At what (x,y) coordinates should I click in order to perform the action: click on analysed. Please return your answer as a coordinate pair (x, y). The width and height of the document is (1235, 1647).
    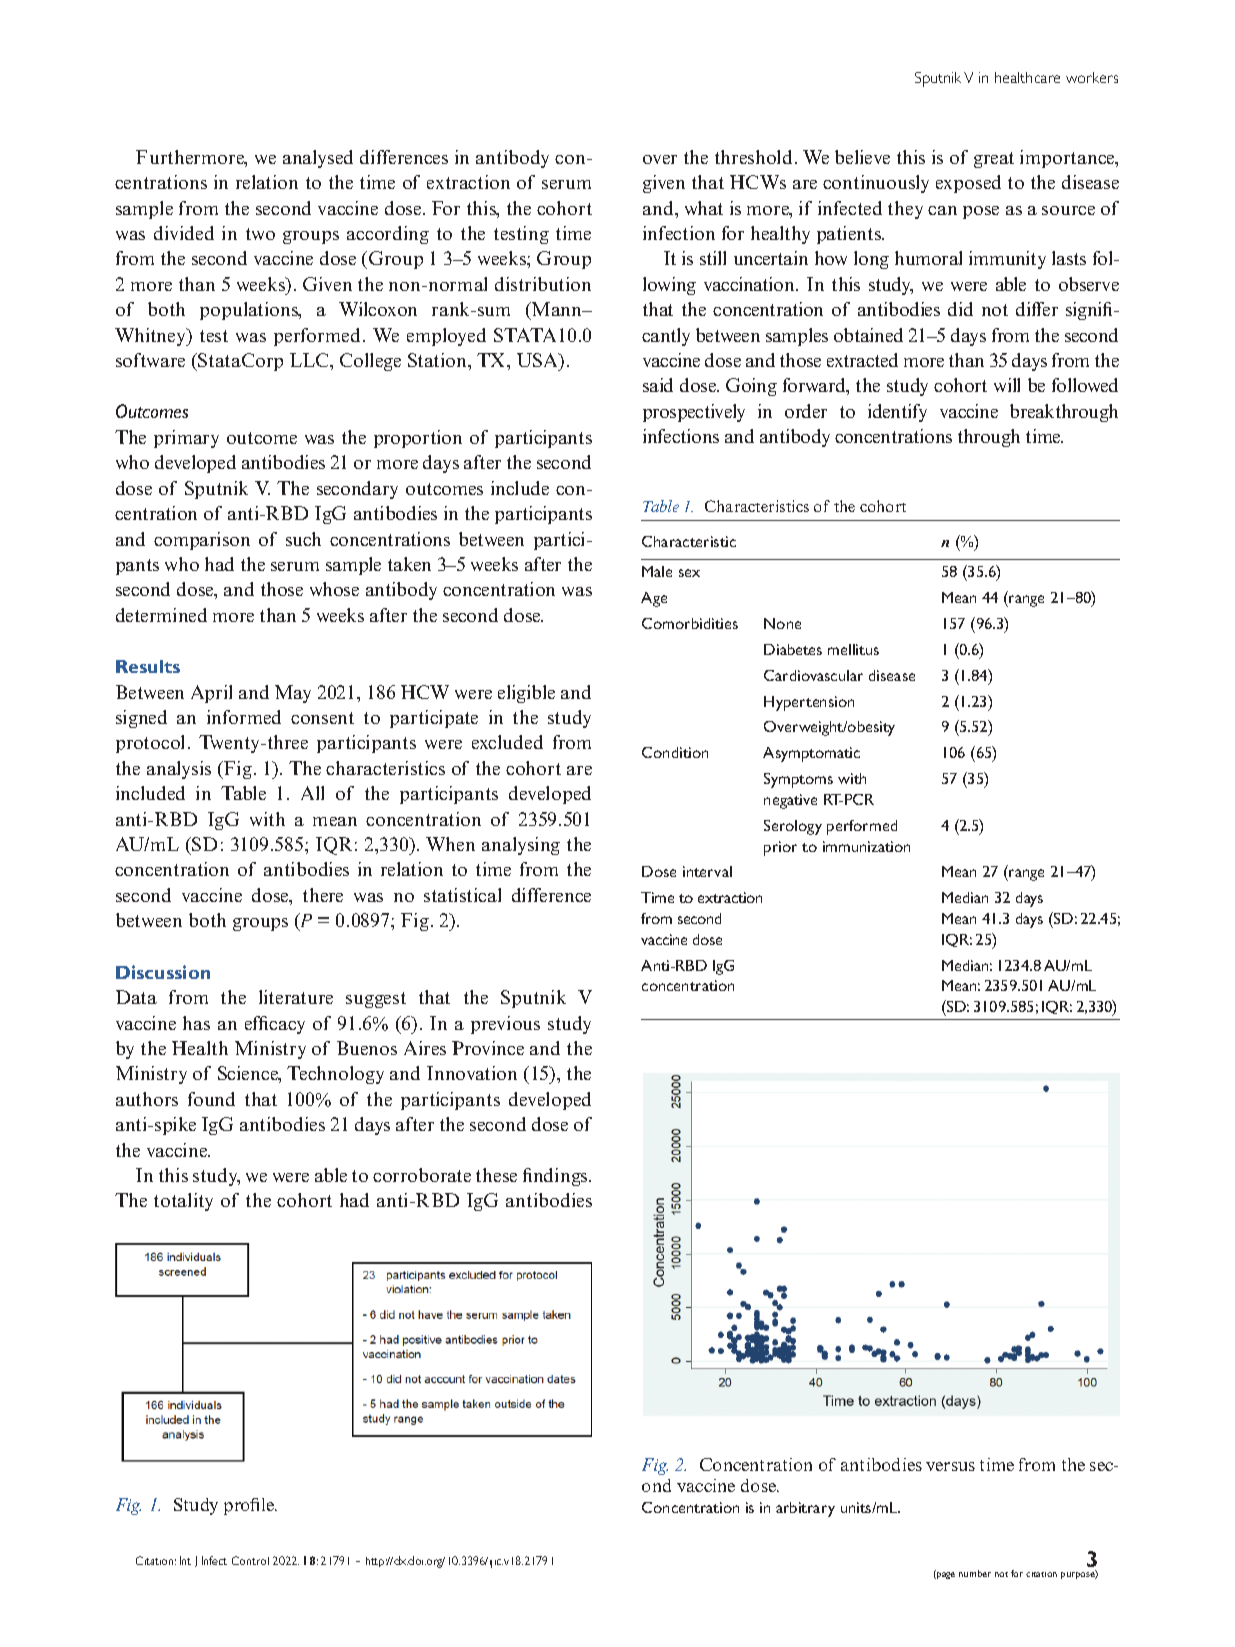
    Looking at the image, I should click on (318, 159).
